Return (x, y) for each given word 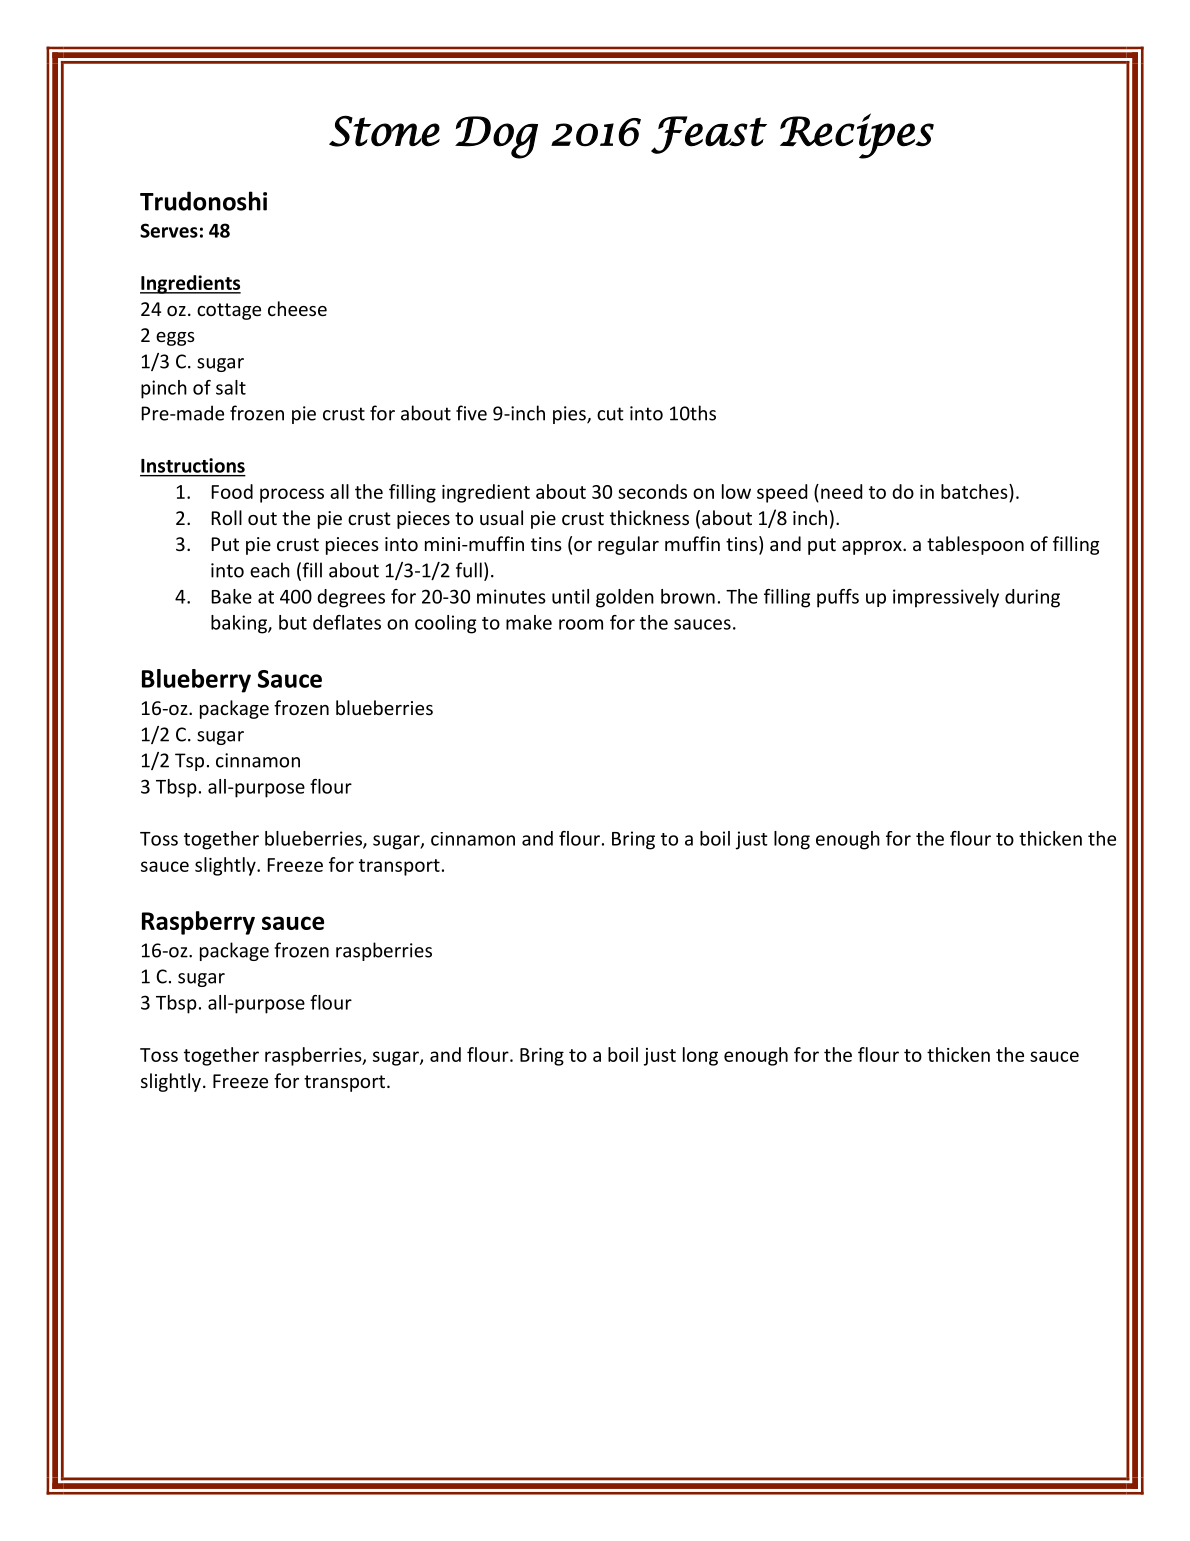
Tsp (189, 762)
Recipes (857, 136)
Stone (384, 131)
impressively (946, 598)
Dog (496, 137)
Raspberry (198, 923)
